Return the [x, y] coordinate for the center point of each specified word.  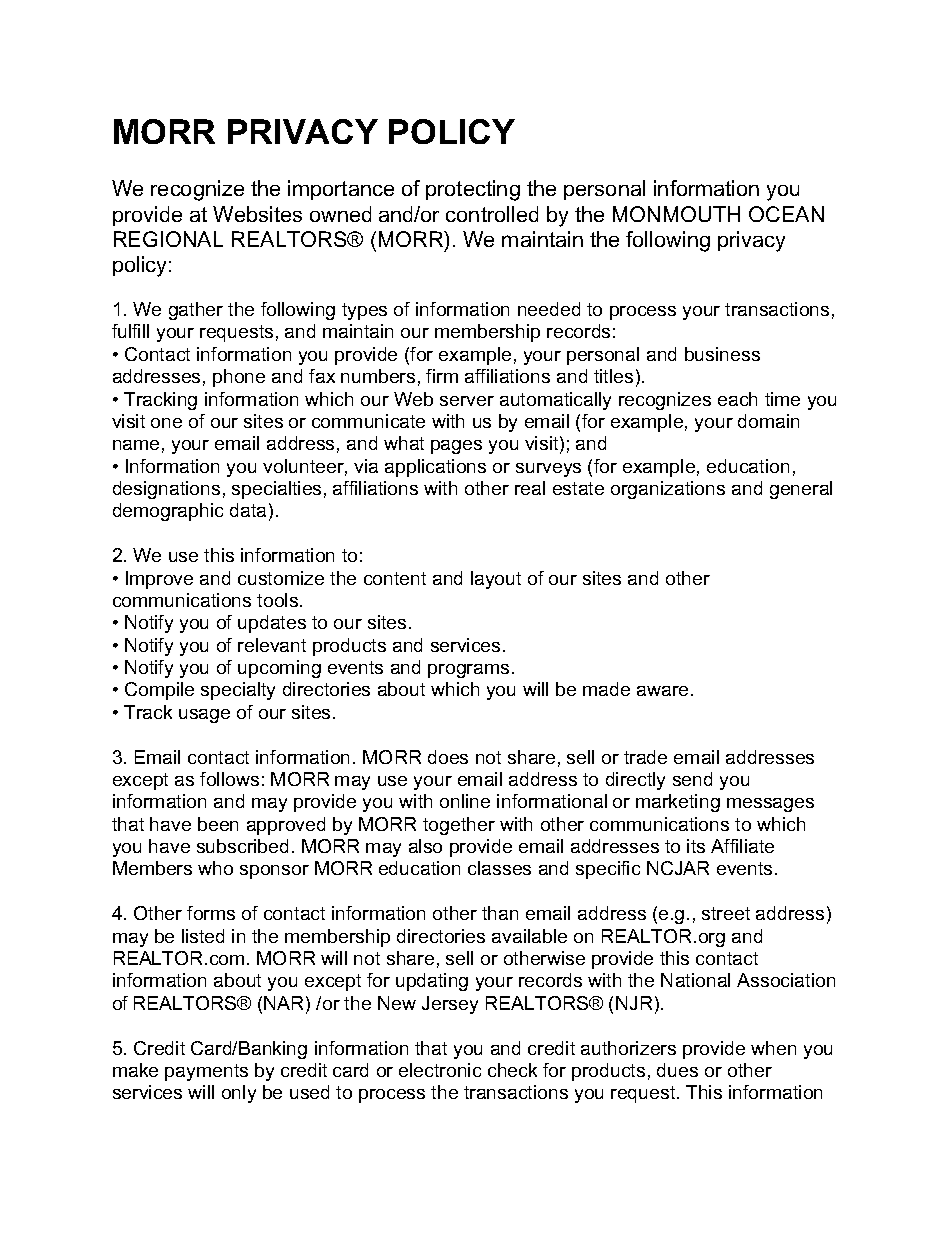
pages [456, 447]
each [737, 399]
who [215, 868]
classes [499, 868]
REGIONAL [168, 239]
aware [662, 691]
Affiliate [742, 846]
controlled [492, 214]
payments [206, 1072]
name [136, 445]
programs [468, 671]
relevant [272, 645]
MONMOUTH [676, 214]
